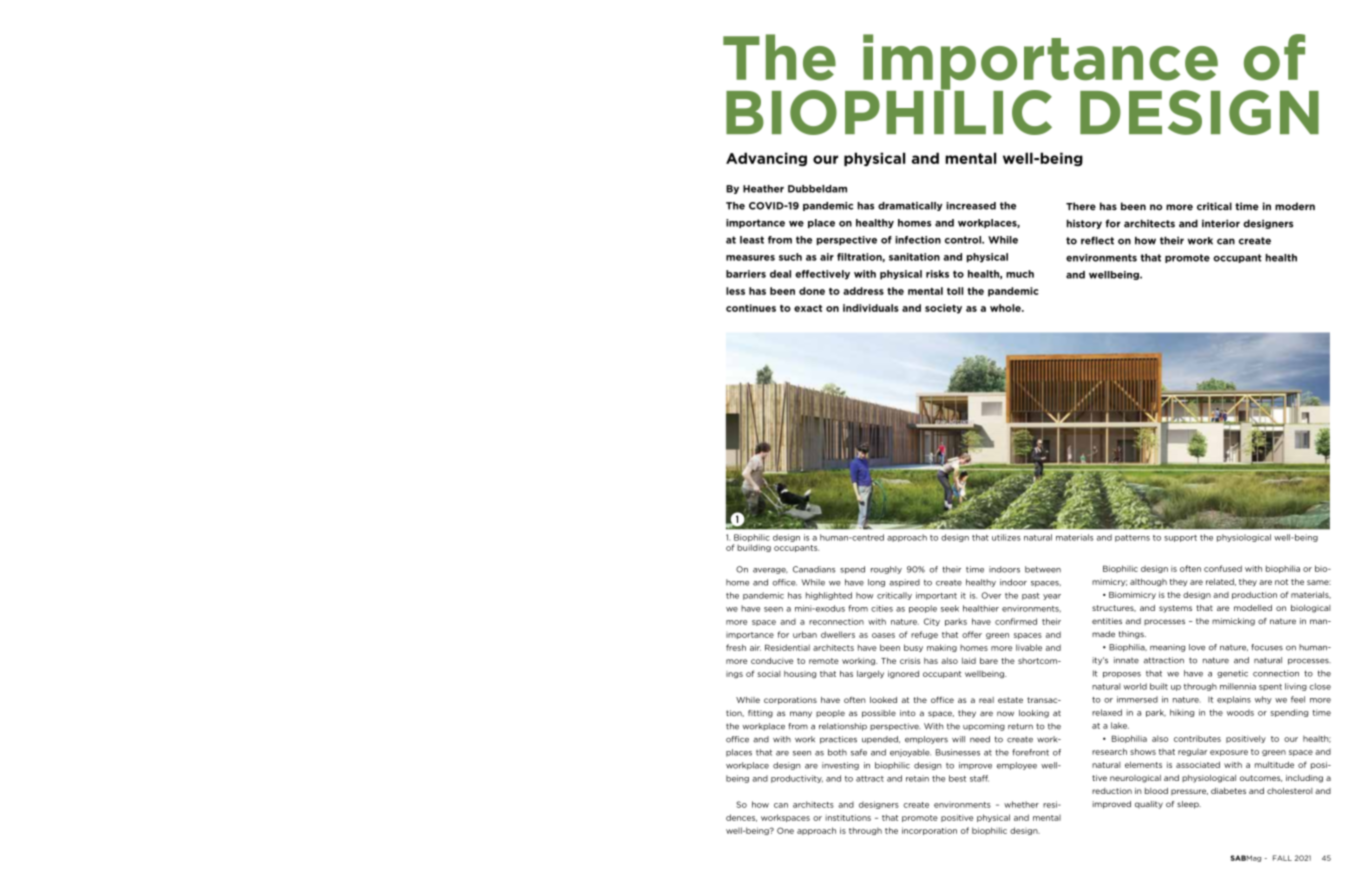 This page has height=880, width=1372. What do you see at coordinates (797, 779) in the page?
I see `productivity` at bounding box center [797, 779].
